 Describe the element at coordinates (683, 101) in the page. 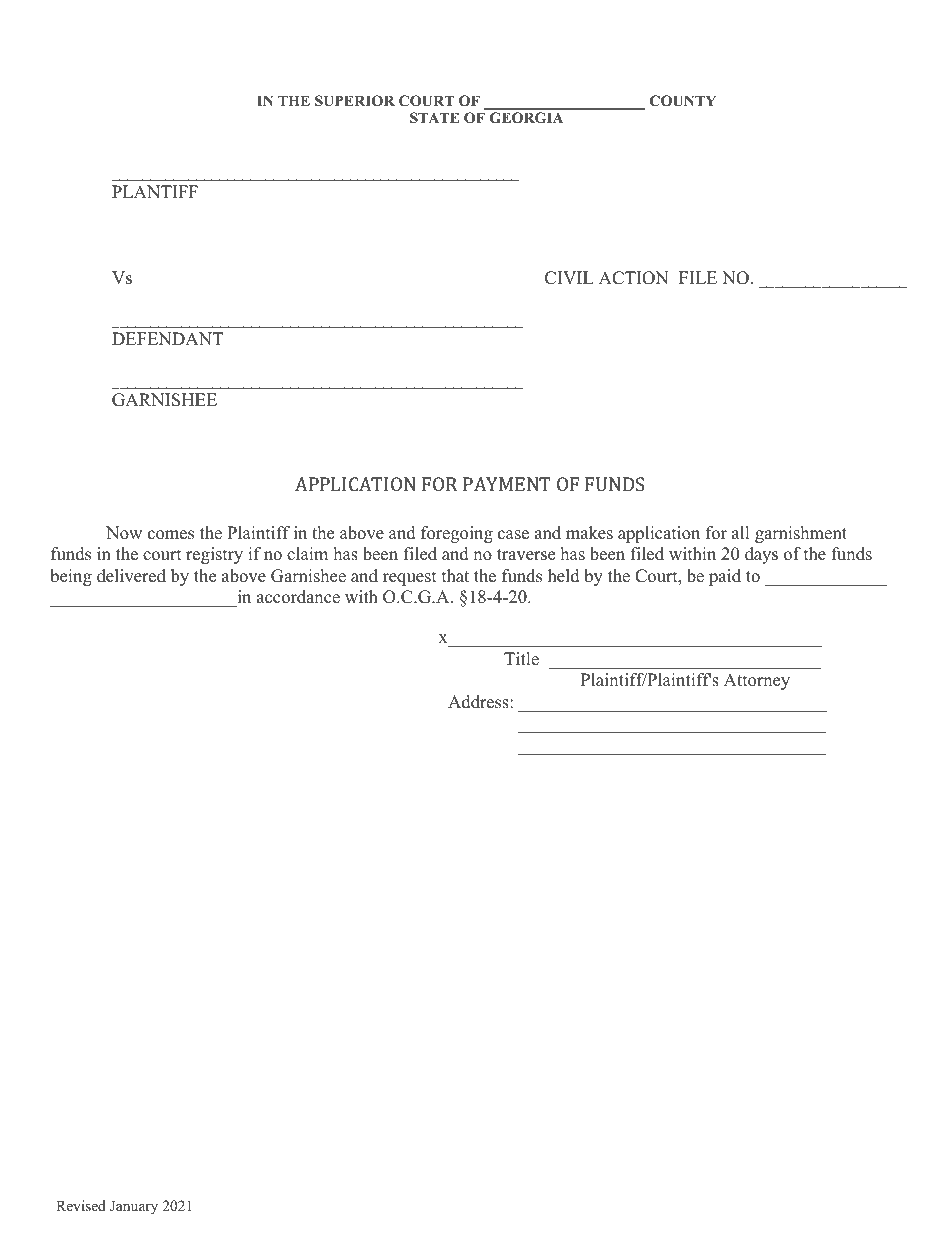

I see `COUNTY` at that location.
